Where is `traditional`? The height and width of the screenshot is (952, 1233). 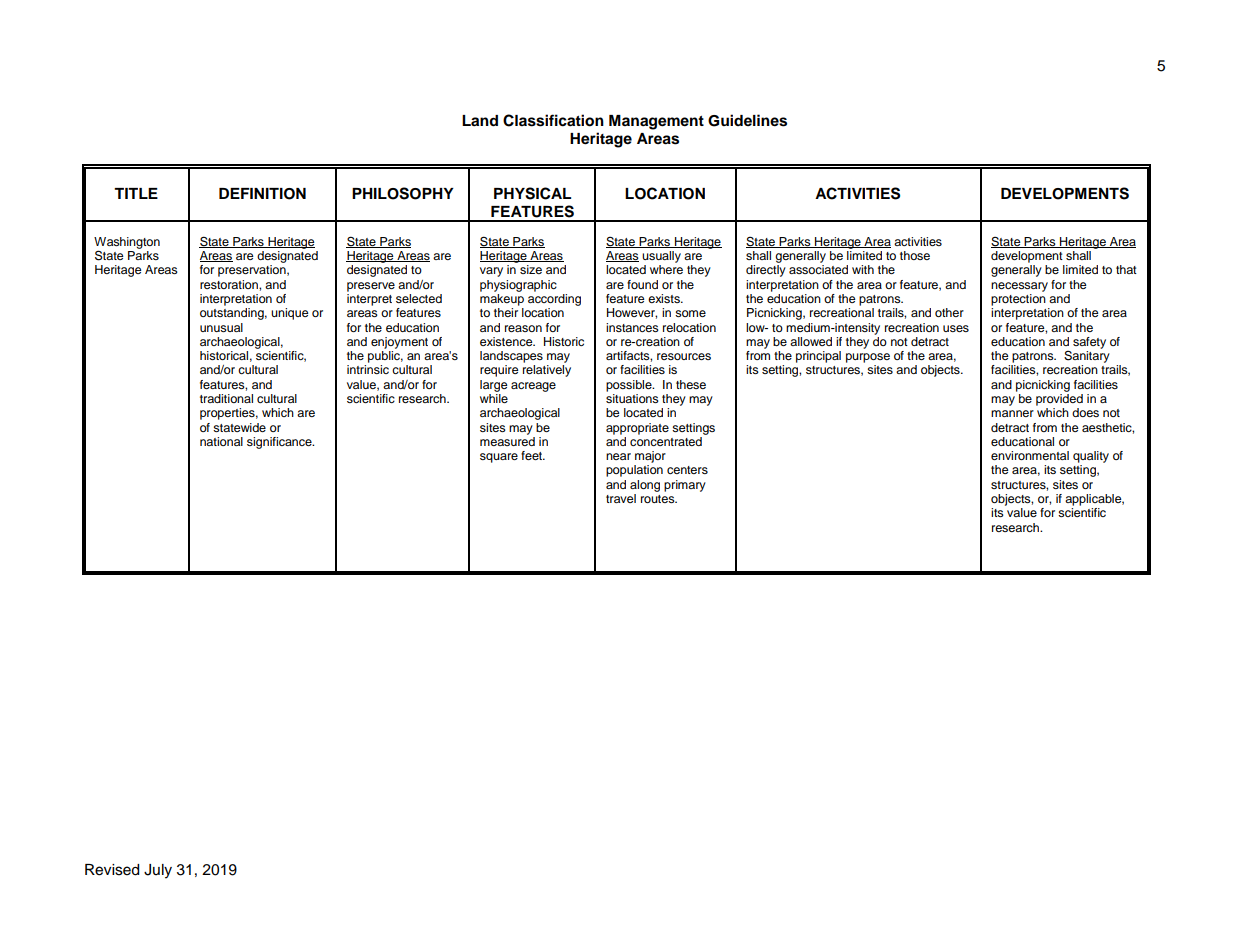 traditional is located at coordinates (226, 398).
